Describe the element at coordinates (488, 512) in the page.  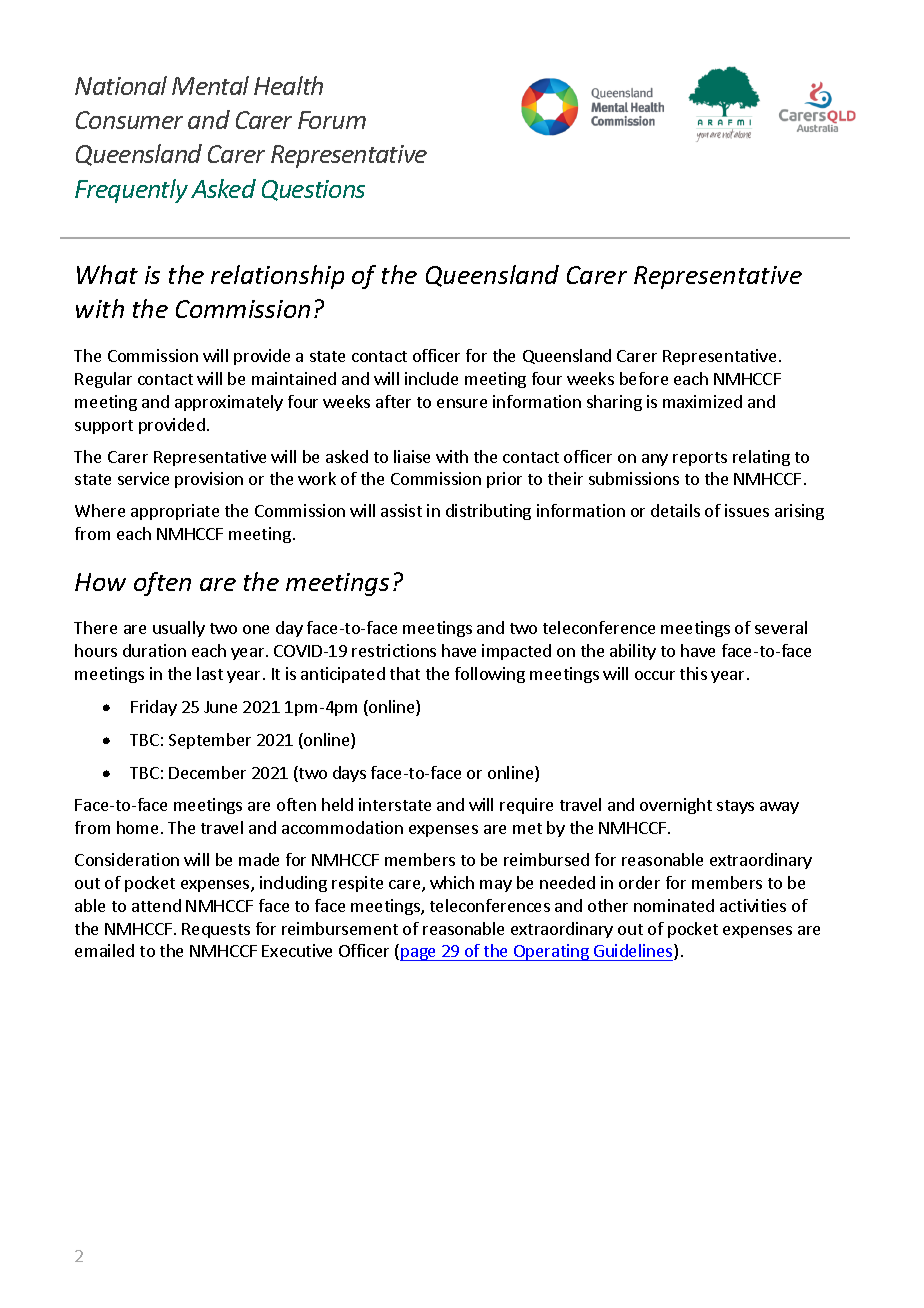
I see `distributing` at that location.
